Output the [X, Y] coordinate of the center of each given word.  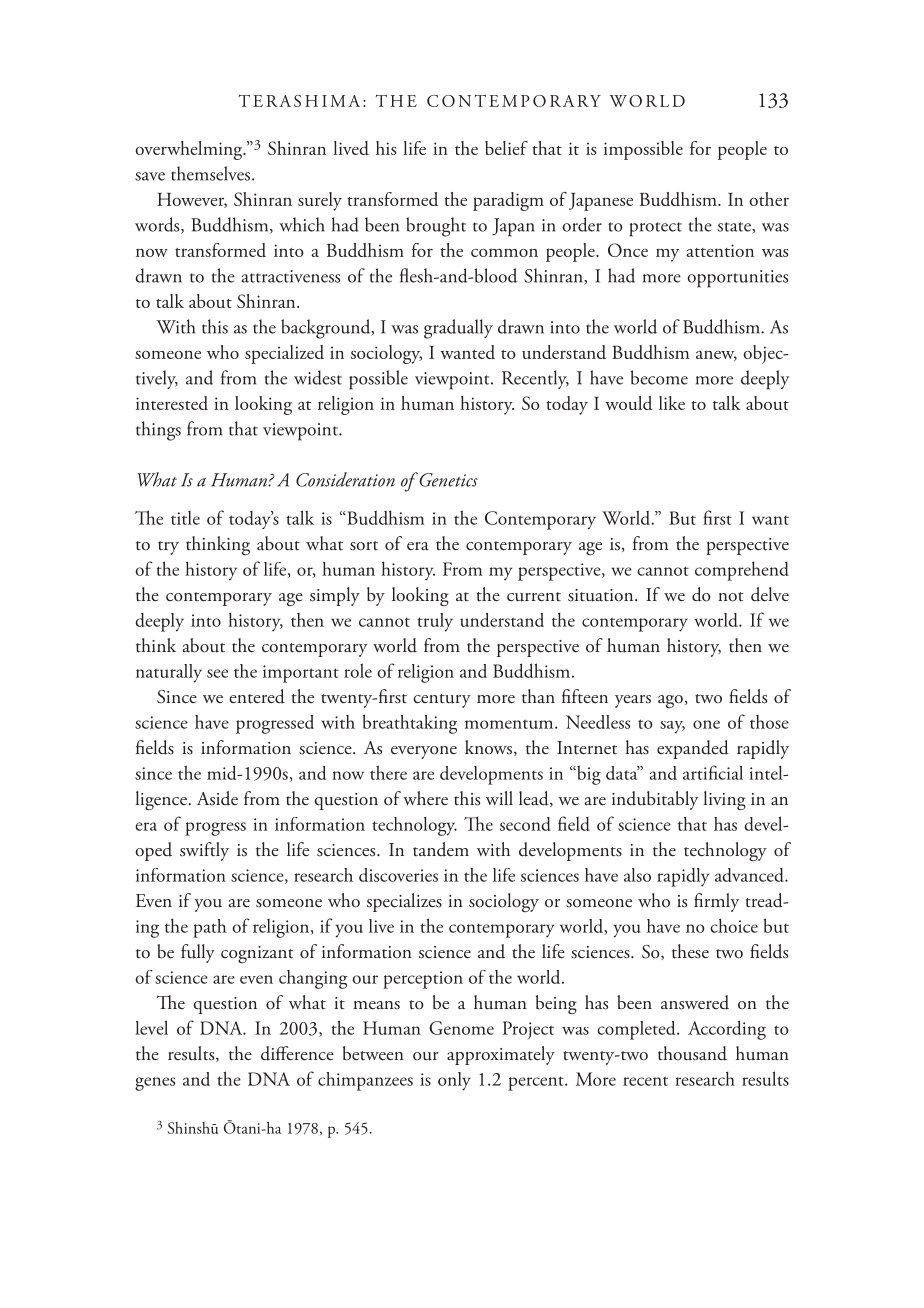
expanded [693, 749]
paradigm [508, 201]
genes [155, 1084]
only [454, 1081]
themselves [212, 173]
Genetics [447, 480]
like [672, 403]
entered [257, 696]
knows [490, 748]
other [769, 199]
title [185, 518]
